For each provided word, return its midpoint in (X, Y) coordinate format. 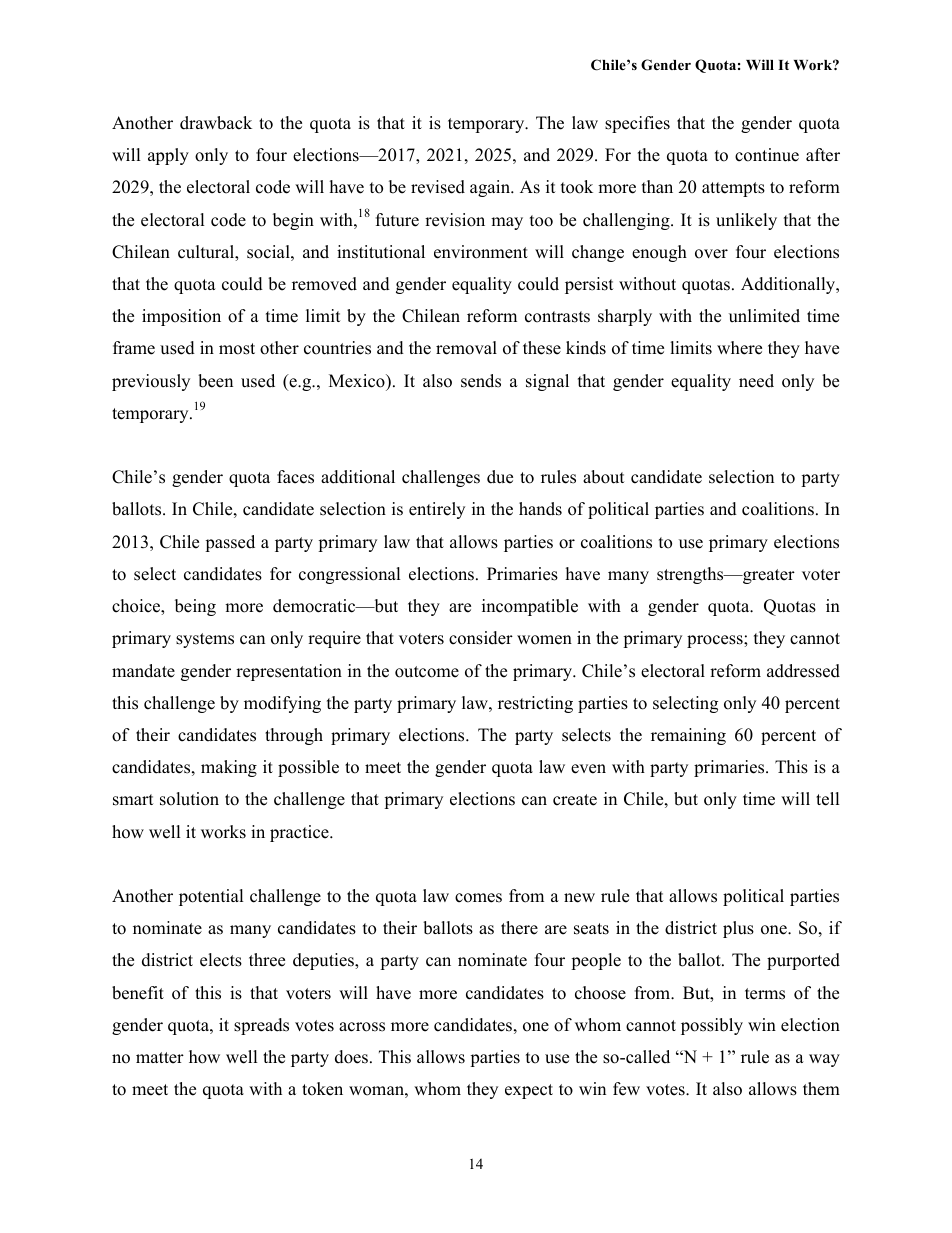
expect (529, 1091)
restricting (535, 704)
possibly (712, 1026)
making (229, 768)
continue (767, 155)
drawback (216, 123)
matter (160, 1058)
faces (295, 477)
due (500, 477)
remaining (688, 736)
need (756, 381)
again (491, 188)
